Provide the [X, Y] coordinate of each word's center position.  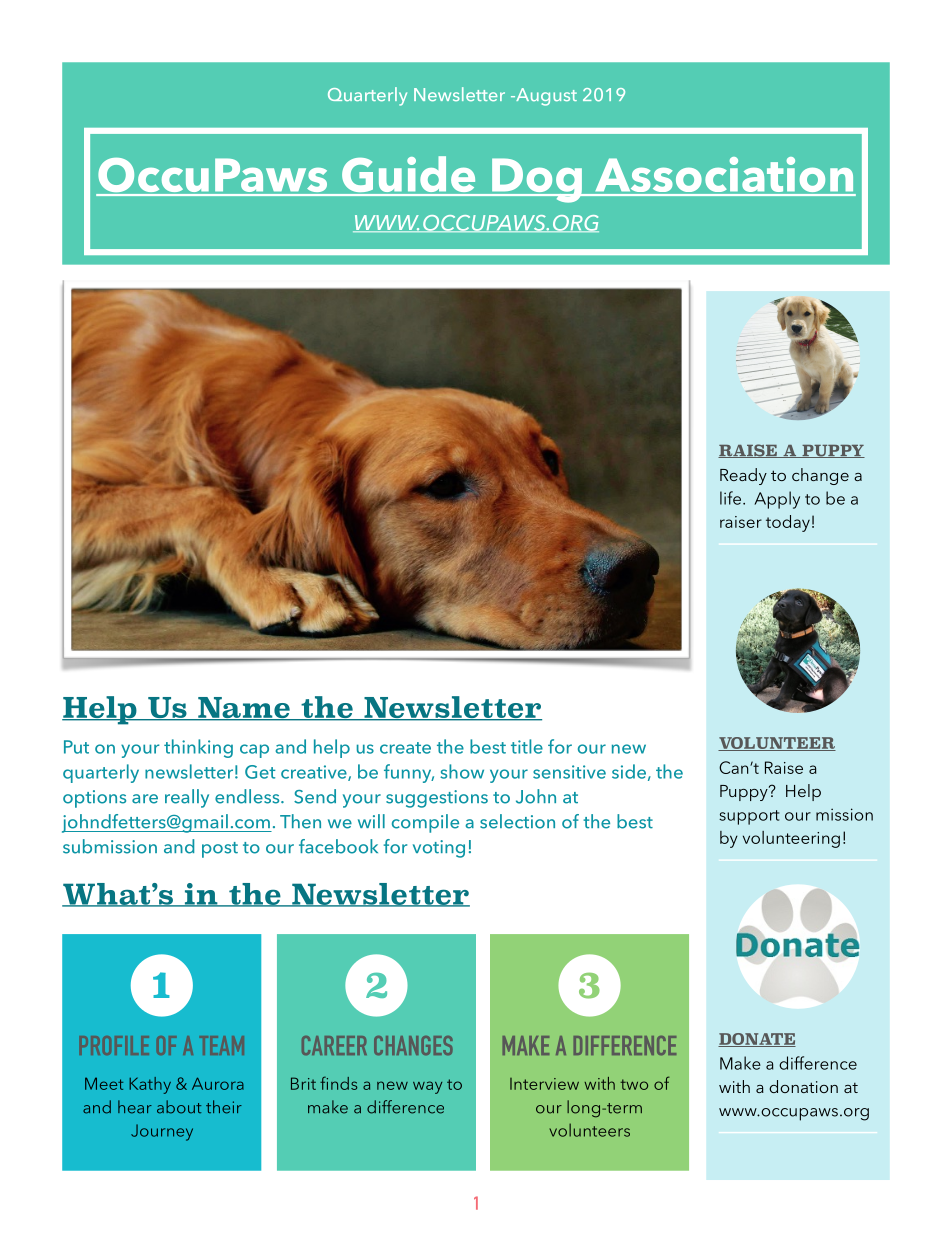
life [732, 498]
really [187, 798]
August [545, 97]
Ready [743, 476]
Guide [409, 175]
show [462, 771]
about [179, 1107]
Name [244, 709]
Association [724, 176]
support [749, 817]
